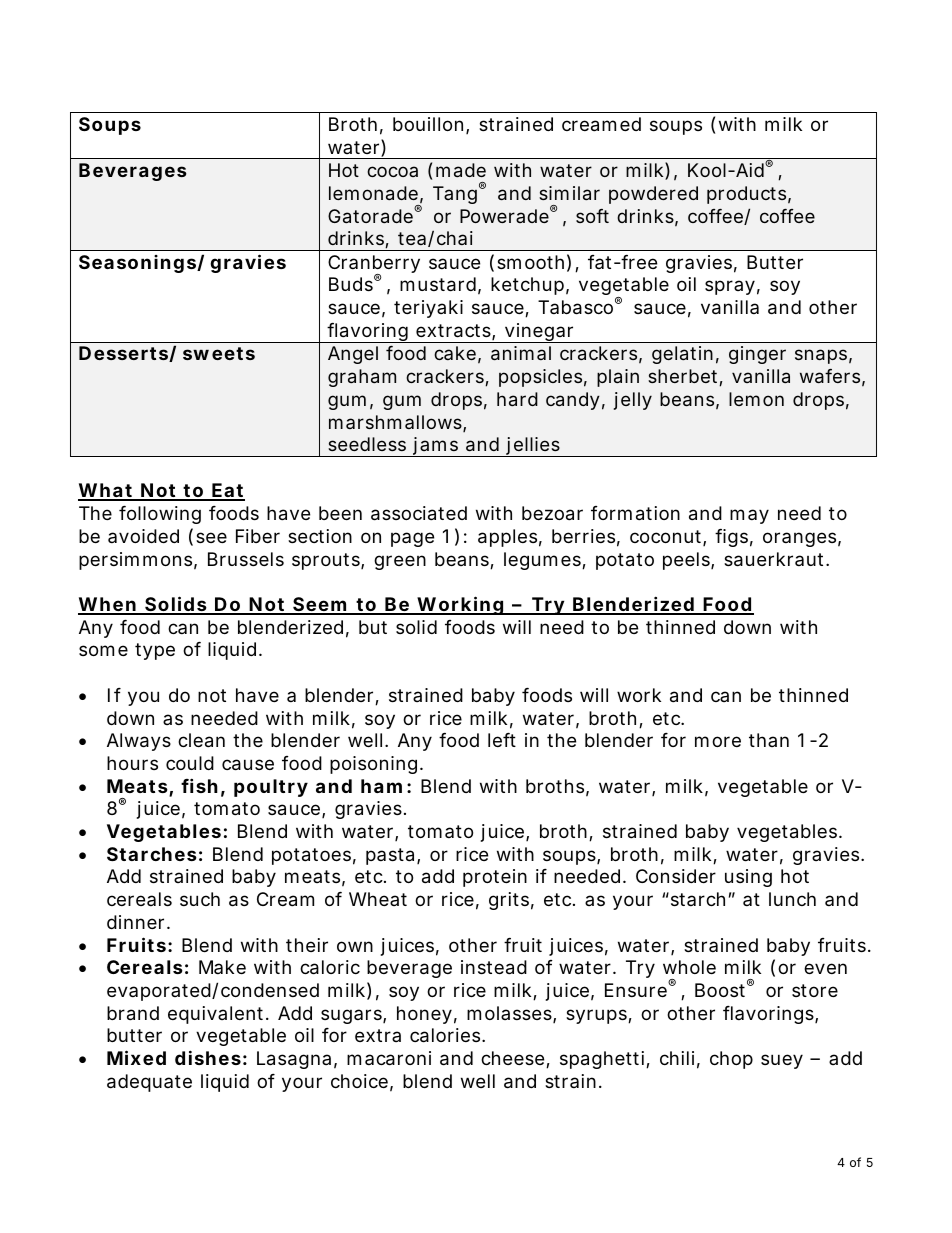  What do you see at coordinates (392, 171) in the image?
I see `cocoa` at bounding box center [392, 171].
